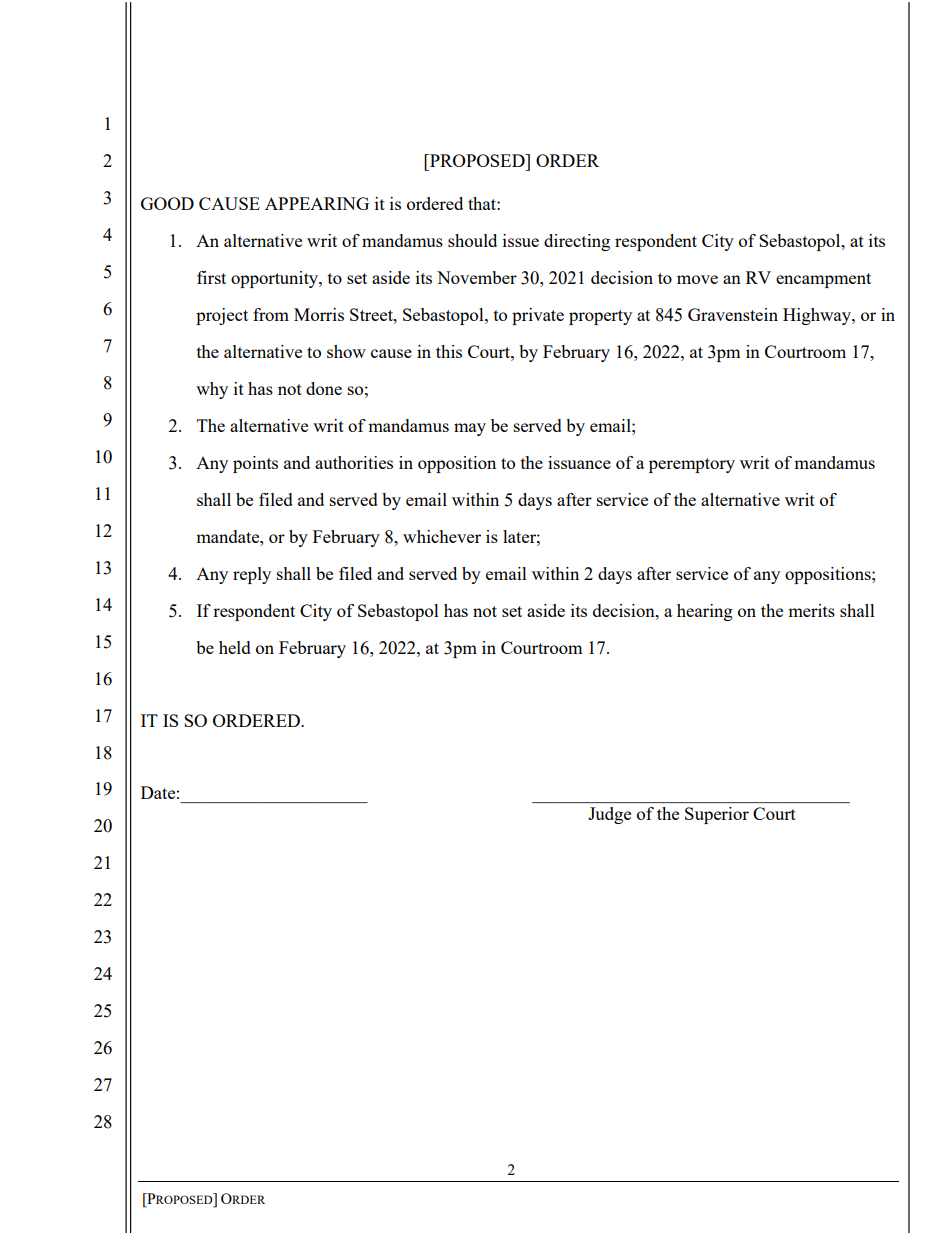 This document has width=952, height=1233. What do you see at coordinates (317, 203) in the document?
I see `APPEARING` at bounding box center [317, 203].
